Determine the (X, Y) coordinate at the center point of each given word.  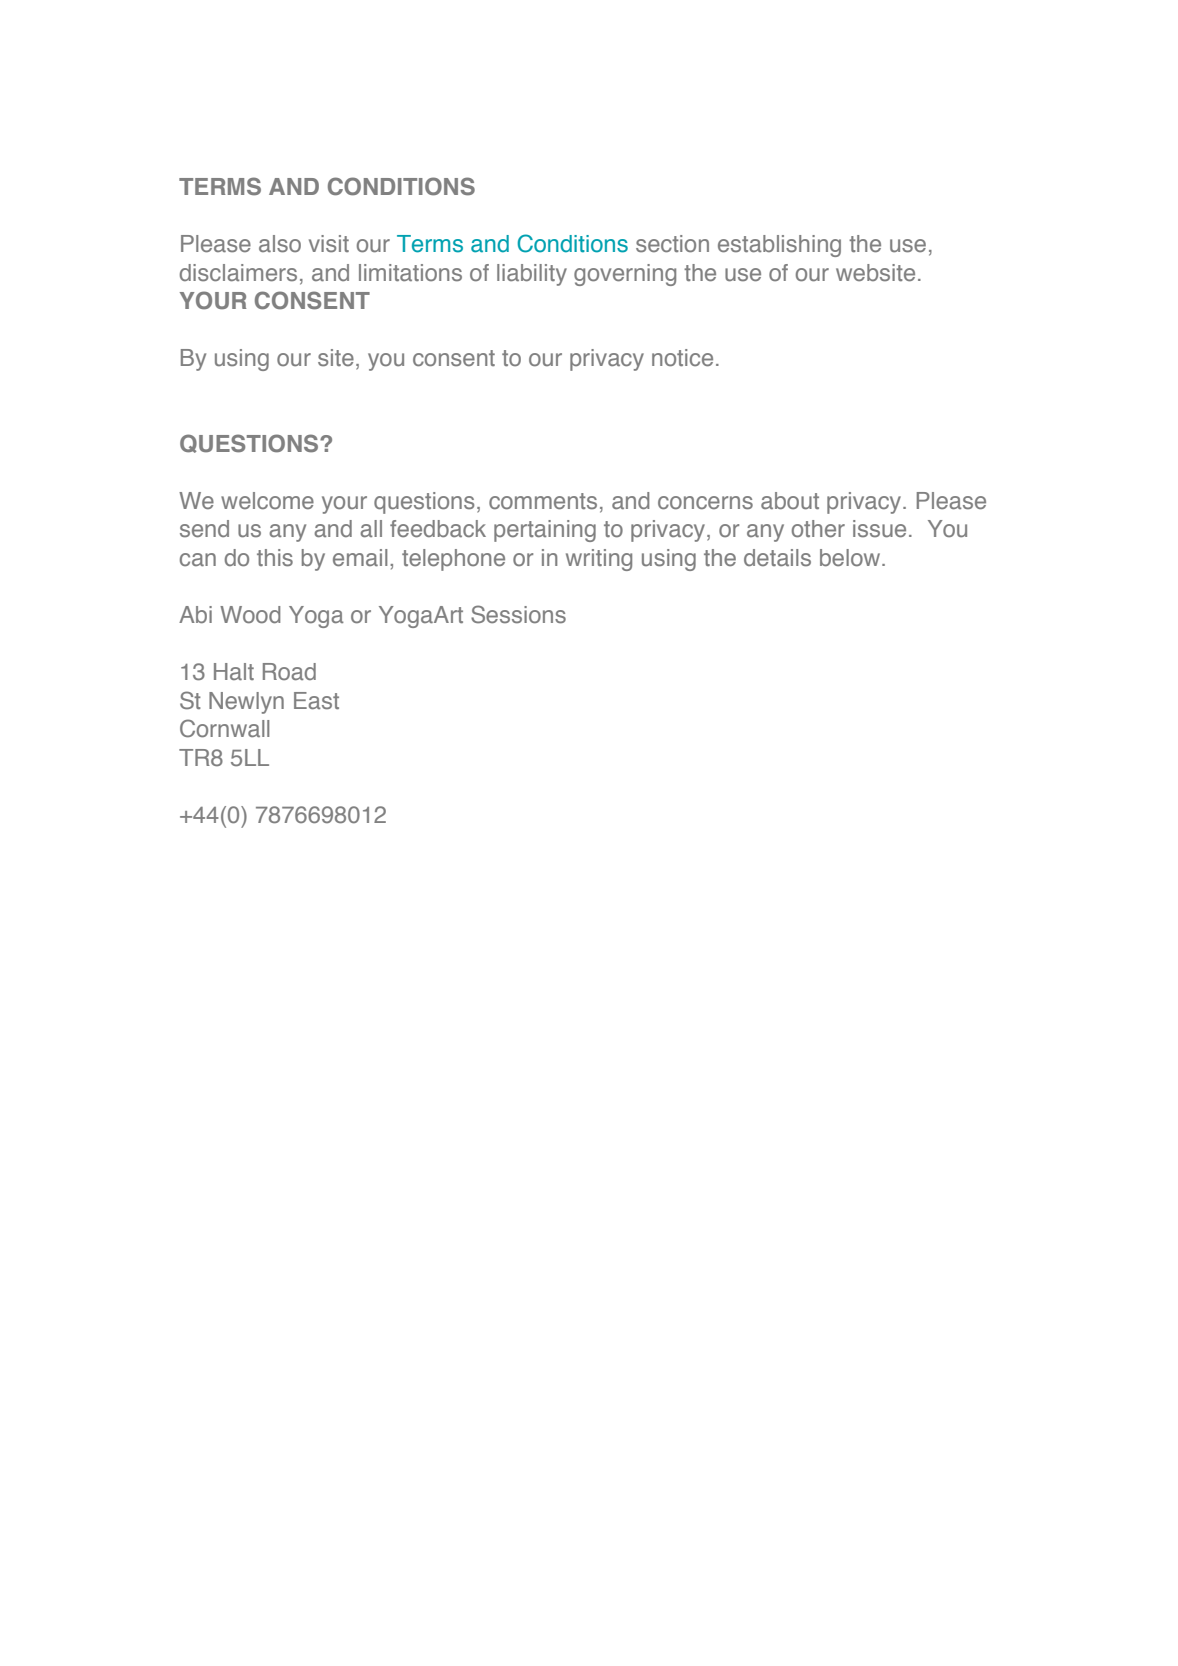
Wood (250, 615)
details (777, 558)
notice (682, 358)
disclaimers (238, 273)
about (790, 501)
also (280, 244)
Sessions (518, 614)
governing (625, 275)
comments (543, 501)
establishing (779, 246)
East (316, 701)
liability (532, 275)
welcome (267, 500)
